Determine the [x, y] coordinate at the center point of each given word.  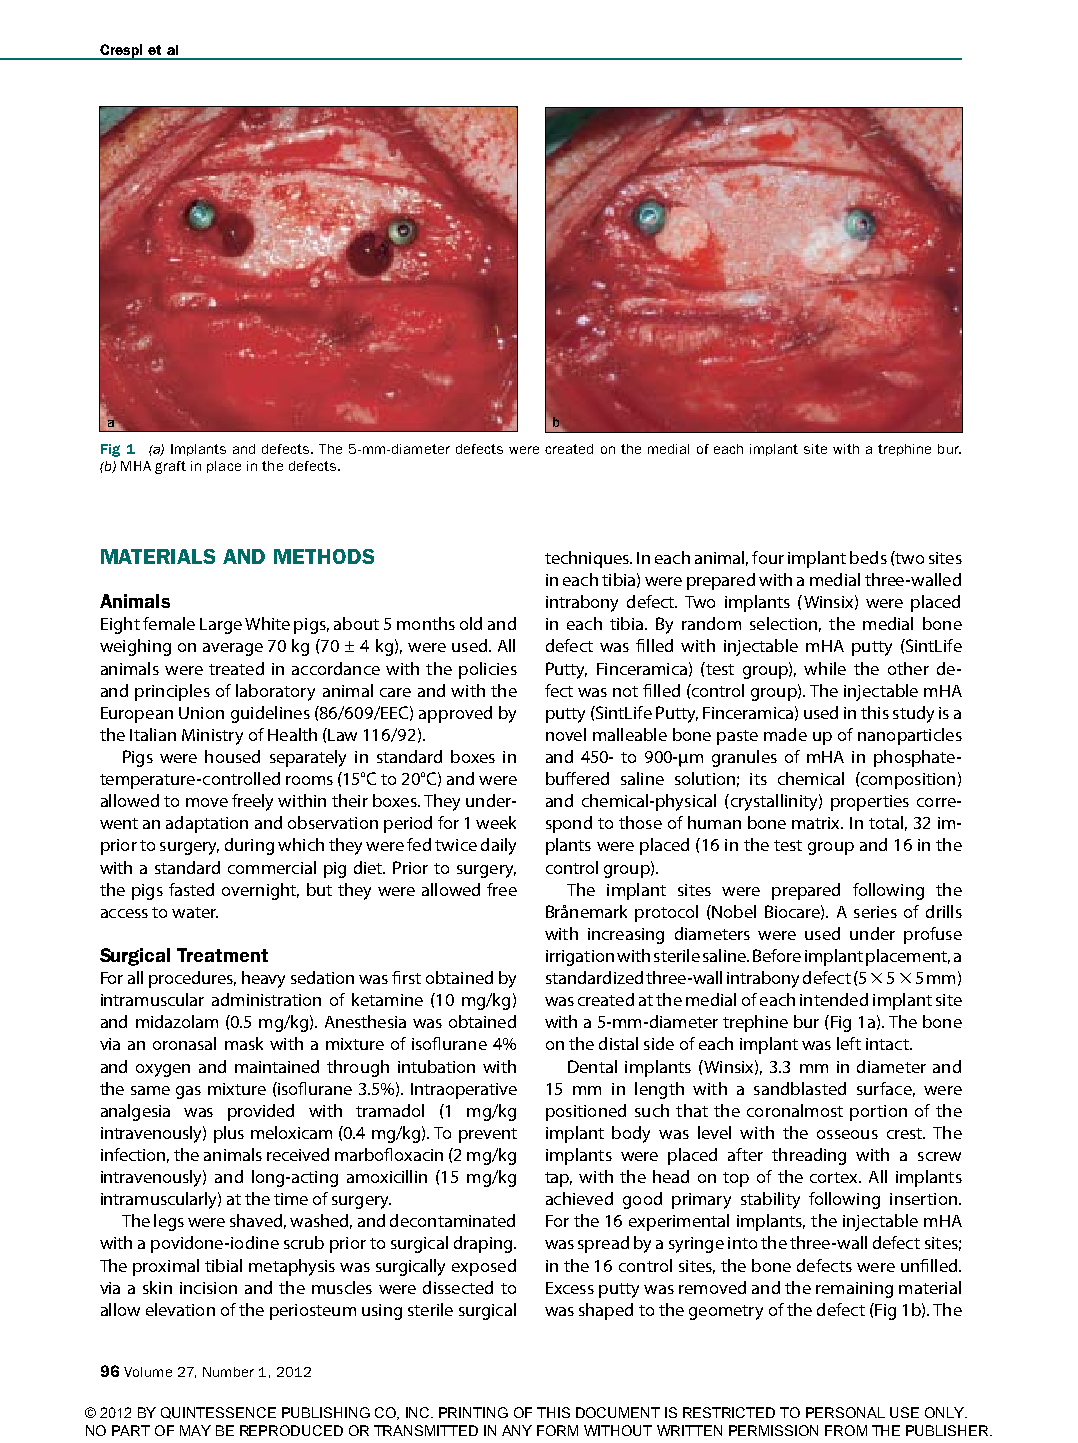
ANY [517, 1430]
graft [170, 467]
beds [868, 557]
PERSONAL [845, 1412]
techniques [588, 559]
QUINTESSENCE [218, 1413]
